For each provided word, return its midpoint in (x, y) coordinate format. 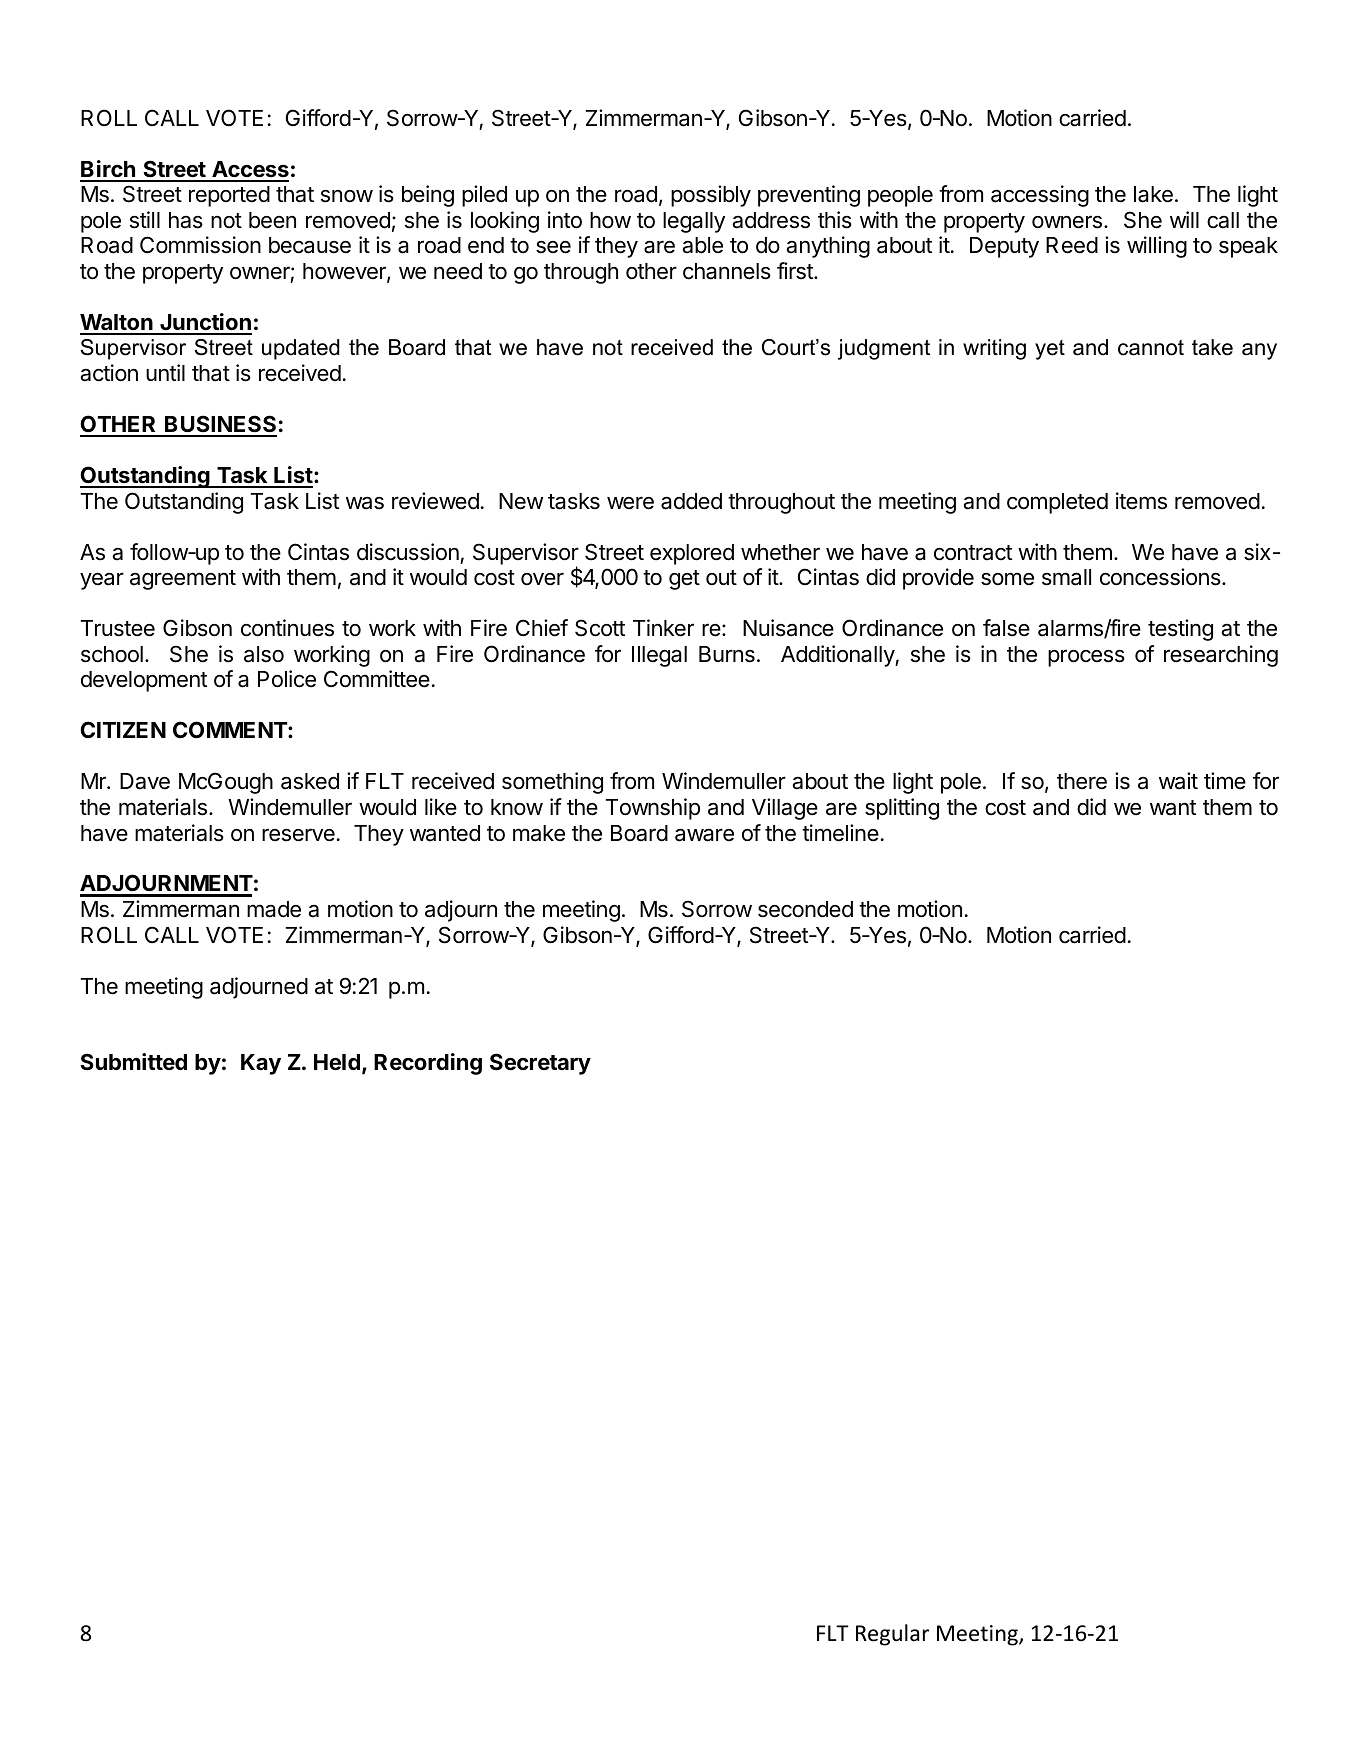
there (1082, 781)
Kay (261, 1064)
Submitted (133, 1061)
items (1141, 501)
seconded (805, 909)
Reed (1072, 245)
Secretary (540, 1064)
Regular (892, 1635)
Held (337, 1062)
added (691, 501)
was (365, 503)
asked (310, 781)
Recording (428, 1064)
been (272, 220)
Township (652, 809)
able (702, 245)
